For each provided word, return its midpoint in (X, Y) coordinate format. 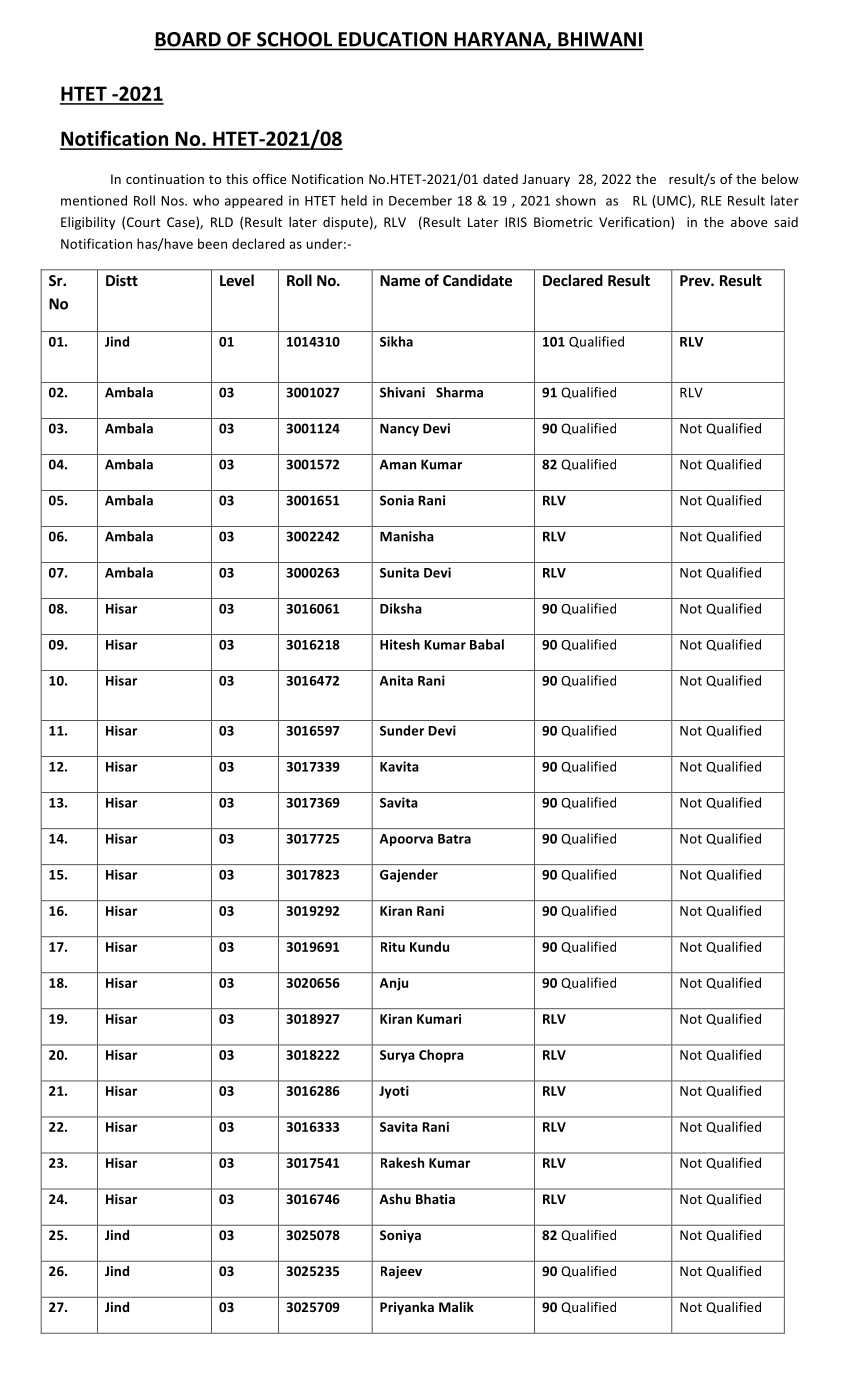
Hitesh (400, 644)
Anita (396, 680)
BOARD (188, 40)
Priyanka (407, 1308)
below (780, 179)
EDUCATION (392, 40)
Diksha (401, 608)
